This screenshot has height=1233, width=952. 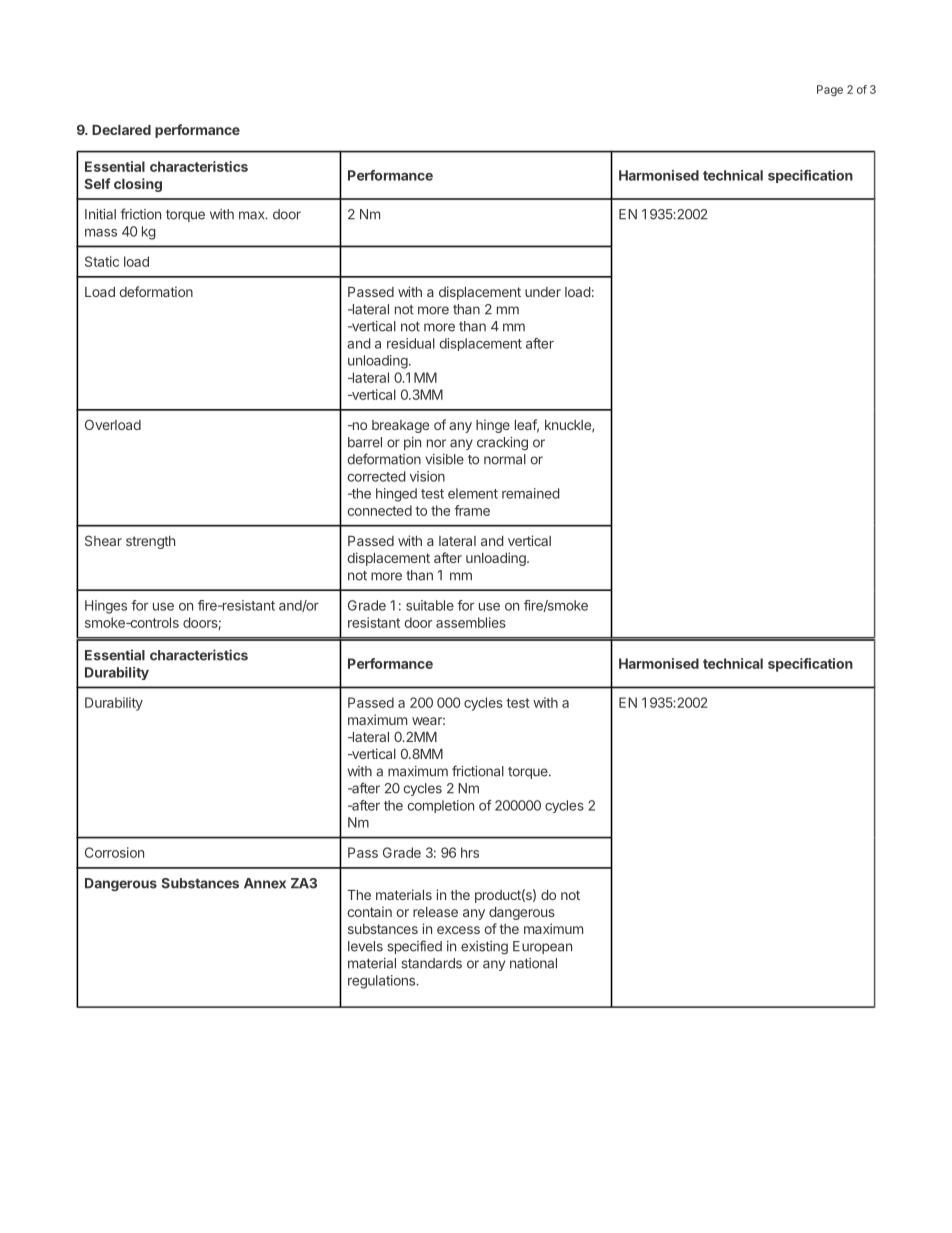 I want to click on strength, so click(x=150, y=542).
